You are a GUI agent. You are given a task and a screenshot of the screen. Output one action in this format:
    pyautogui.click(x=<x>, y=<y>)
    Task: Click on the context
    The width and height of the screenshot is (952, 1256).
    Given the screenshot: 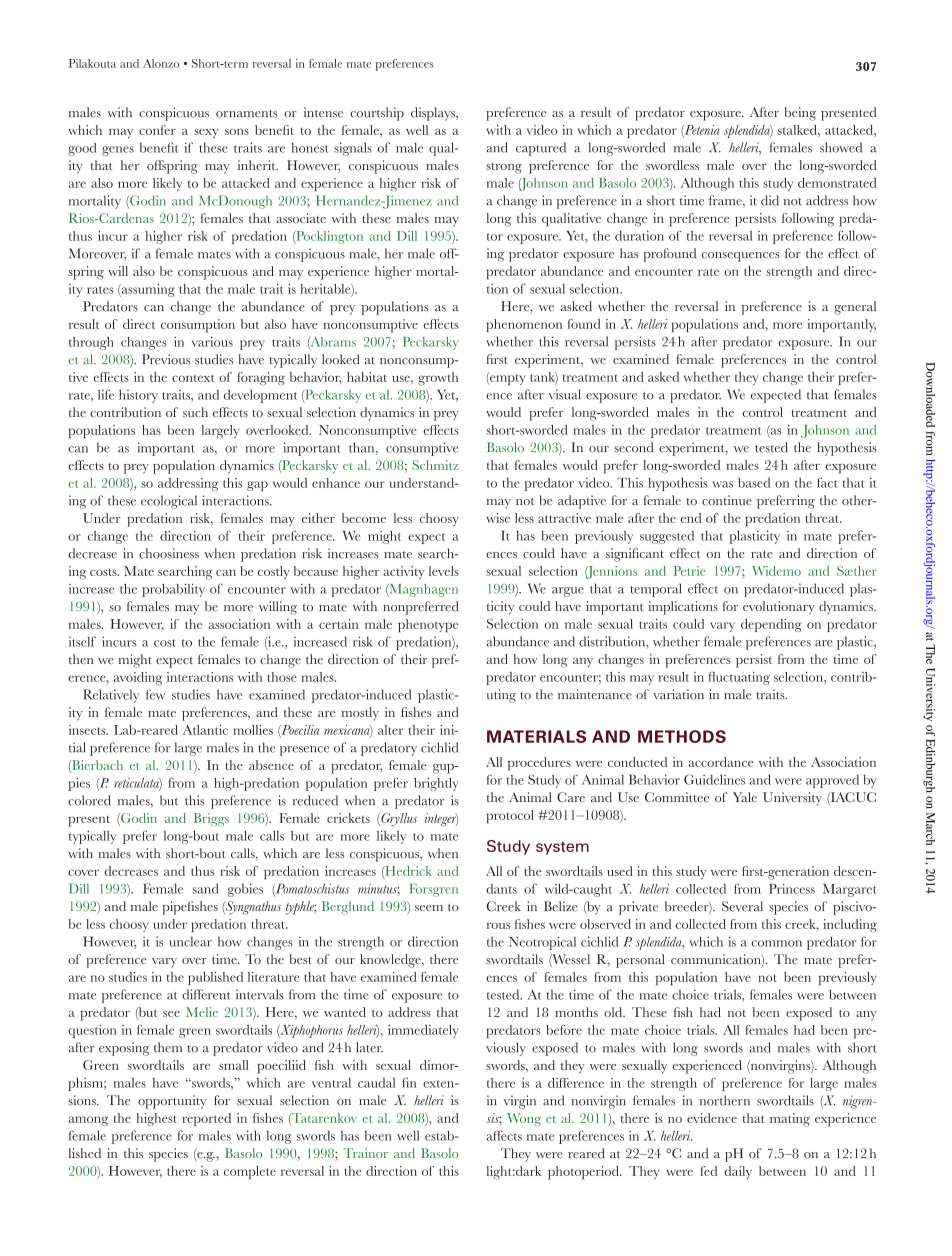 What is the action you would take?
    pyautogui.click(x=193, y=378)
